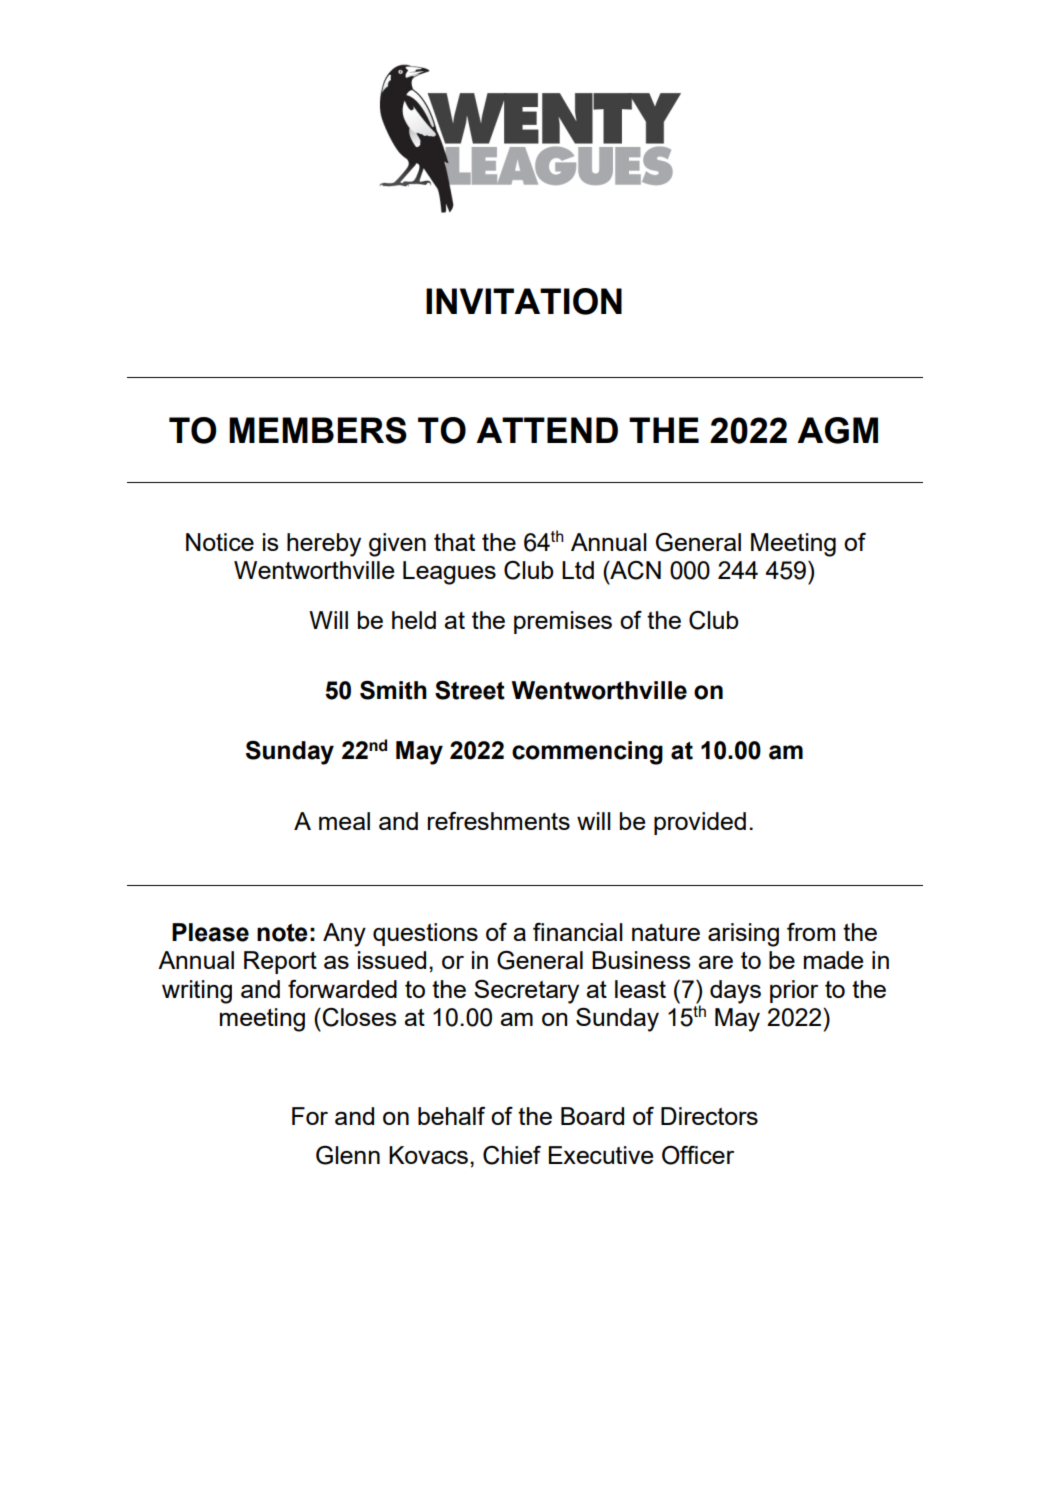  I want to click on provided, so click(700, 823).
